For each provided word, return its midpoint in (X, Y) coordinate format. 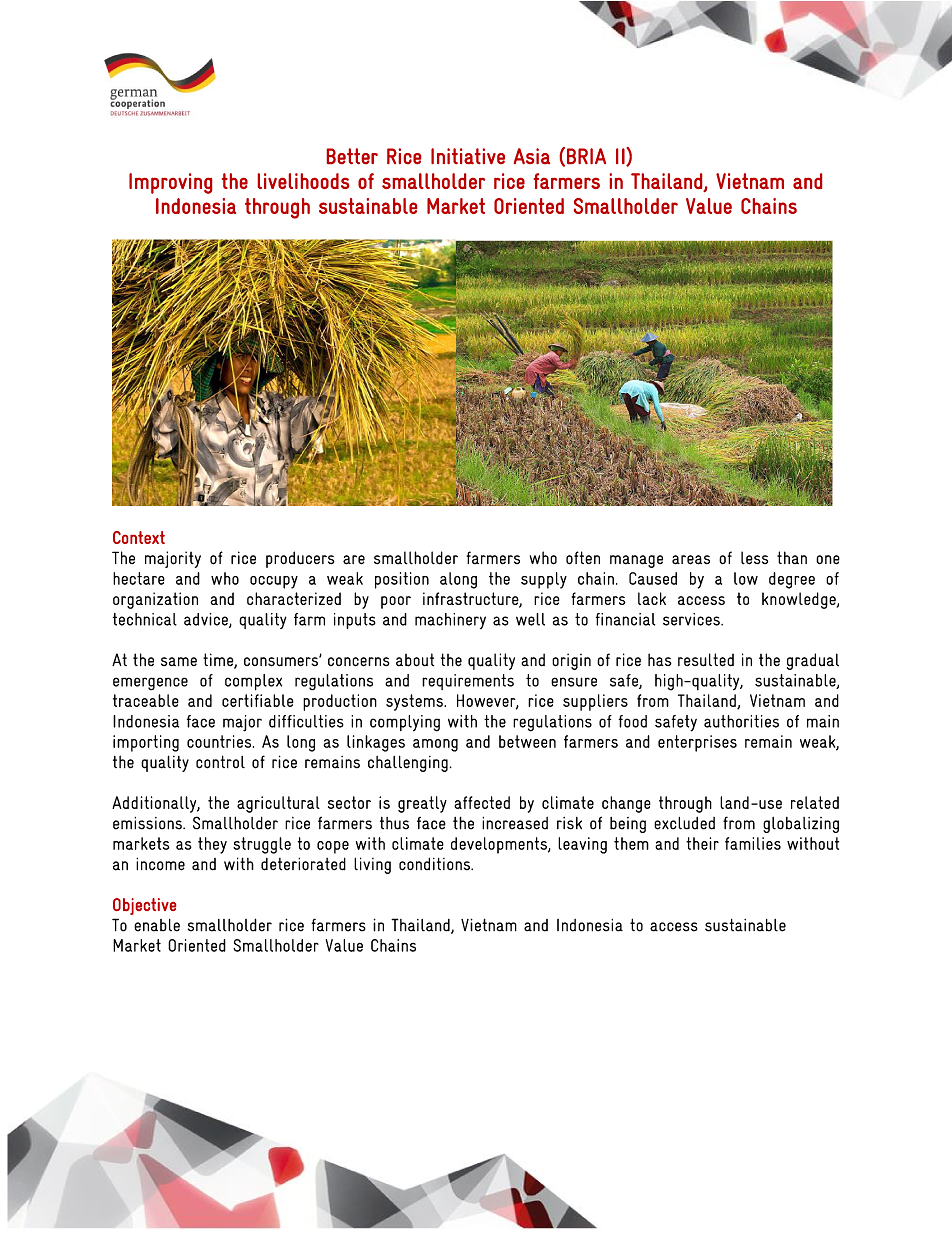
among (435, 745)
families (753, 843)
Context (139, 537)
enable (157, 925)
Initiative (468, 156)
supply (544, 580)
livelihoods (303, 181)
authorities (741, 721)
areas (691, 560)
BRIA (586, 156)
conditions (435, 864)
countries (220, 741)
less (754, 558)
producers (300, 559)
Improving (170, 183)
